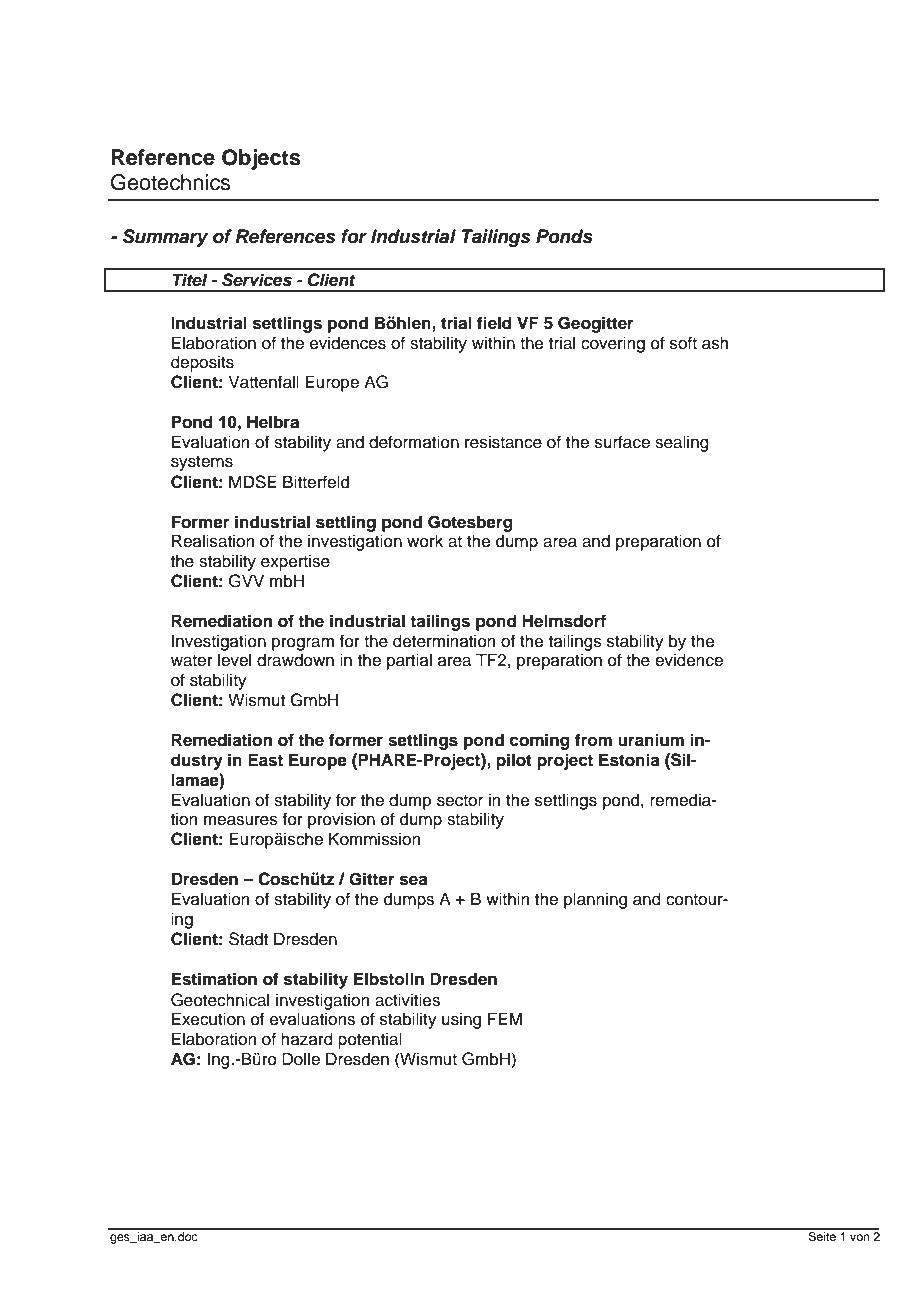  Describe the element at coordinates (220, 1000) in the screenshot. I see `Geotechnical` at that location.
